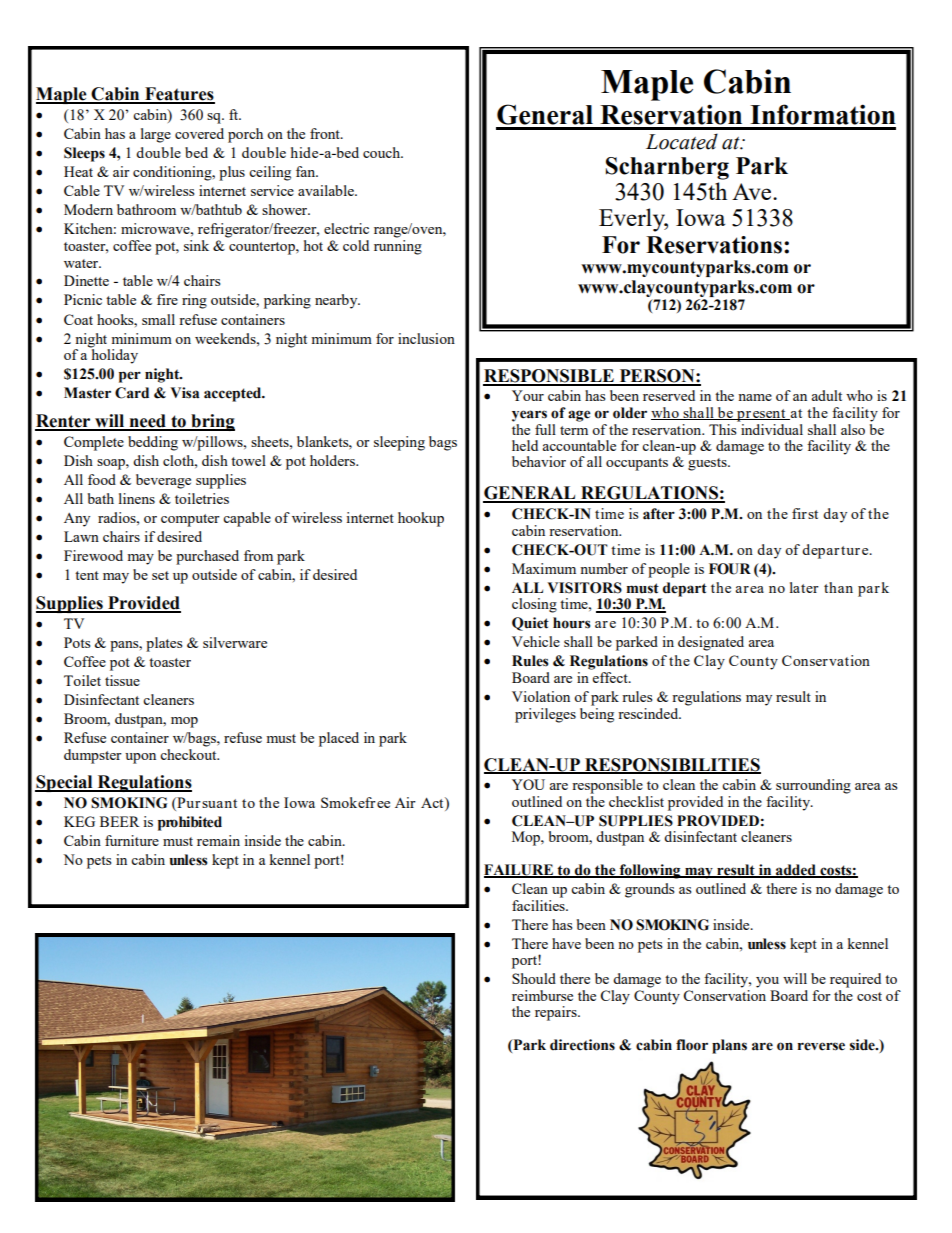 The image size is (952, 1233). I want to click on furniture, so click(132, 840).
